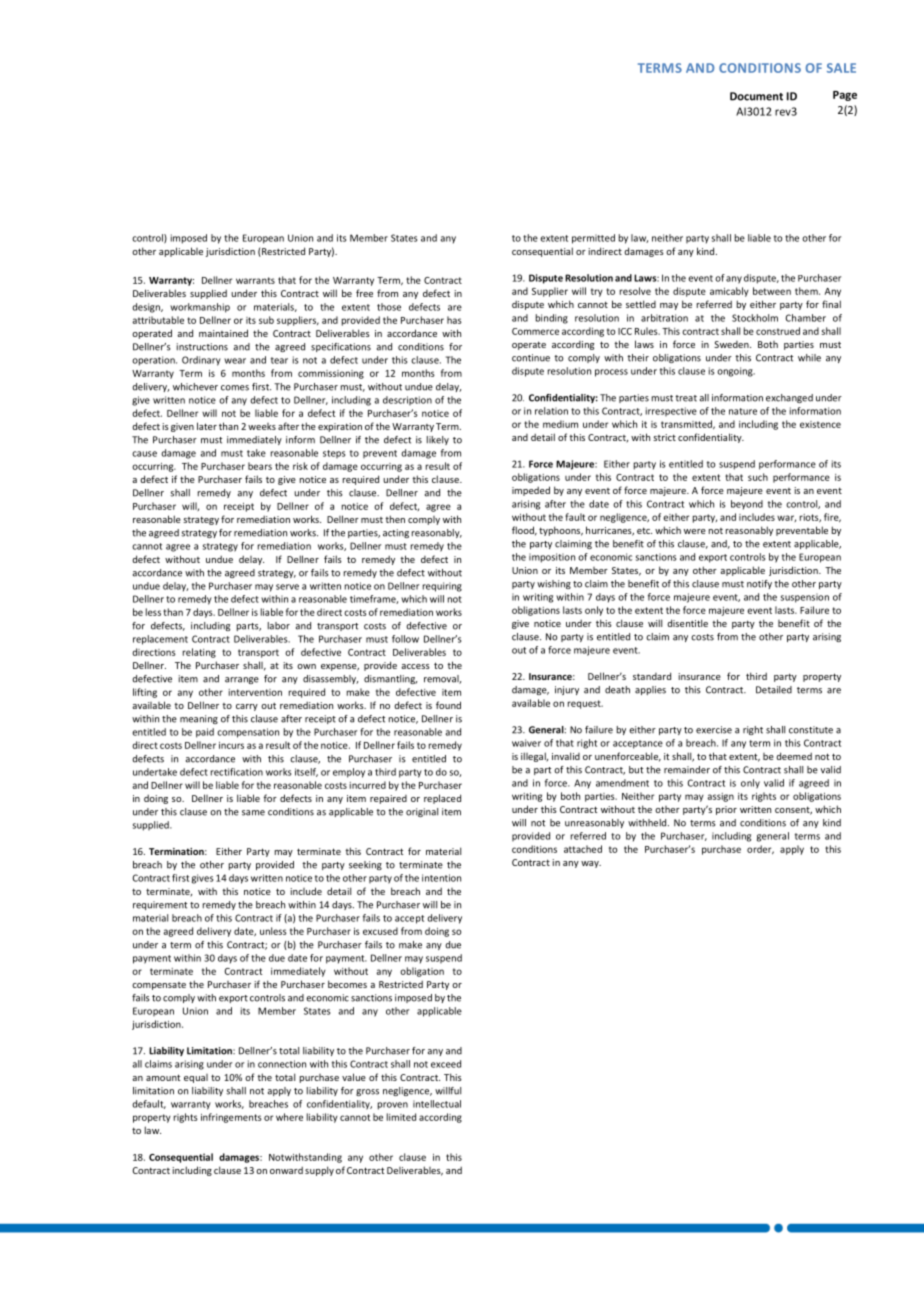 The width and height of the document is (924, 1309). I want to click on requirement, so click(160, 905).
